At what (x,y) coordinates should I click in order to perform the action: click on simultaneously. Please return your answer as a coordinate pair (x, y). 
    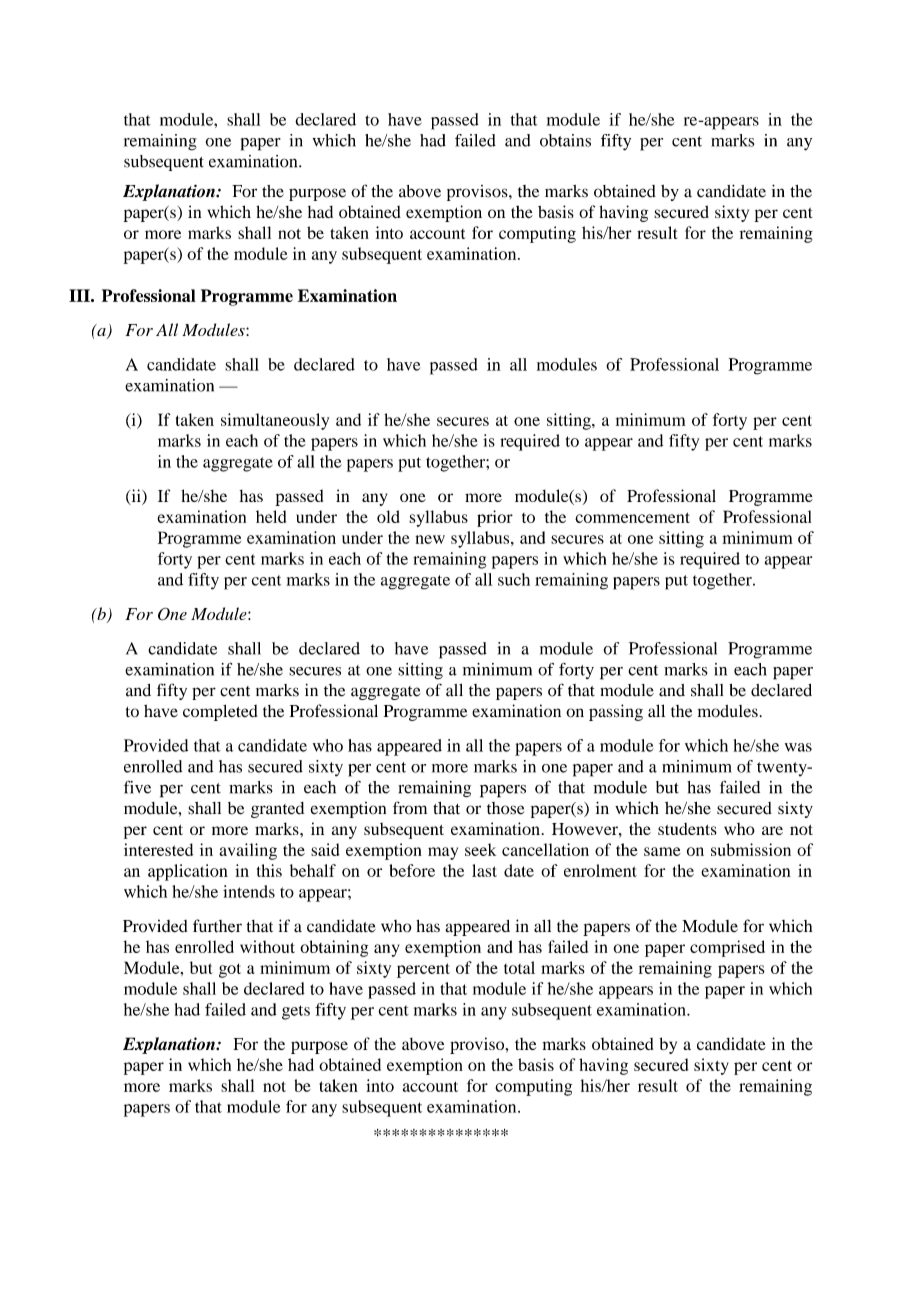
    Looking at the image, I should click on (275, 421).
